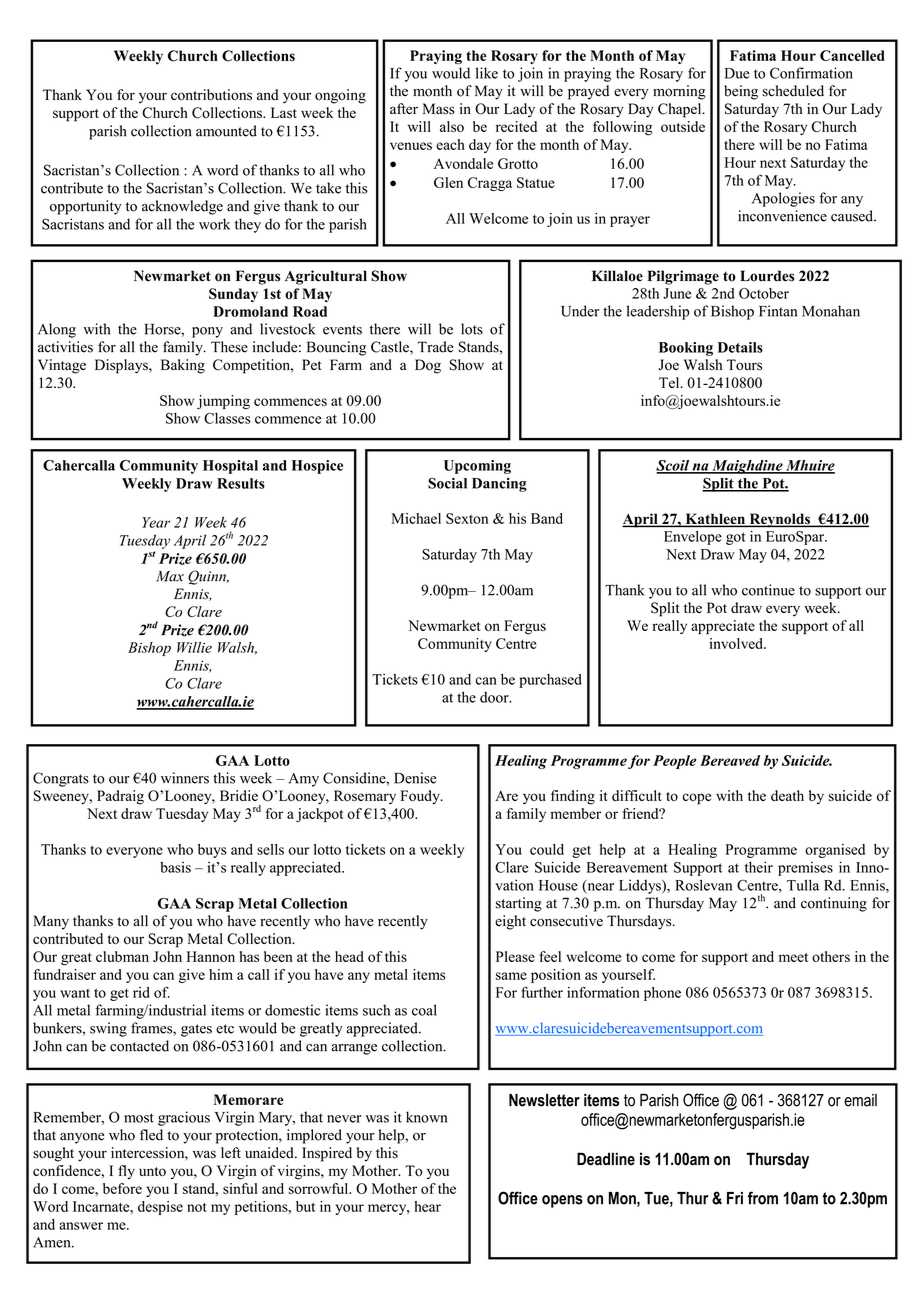 The image size is (924, 1308). I want to click on Mass, so click(439, 109).
